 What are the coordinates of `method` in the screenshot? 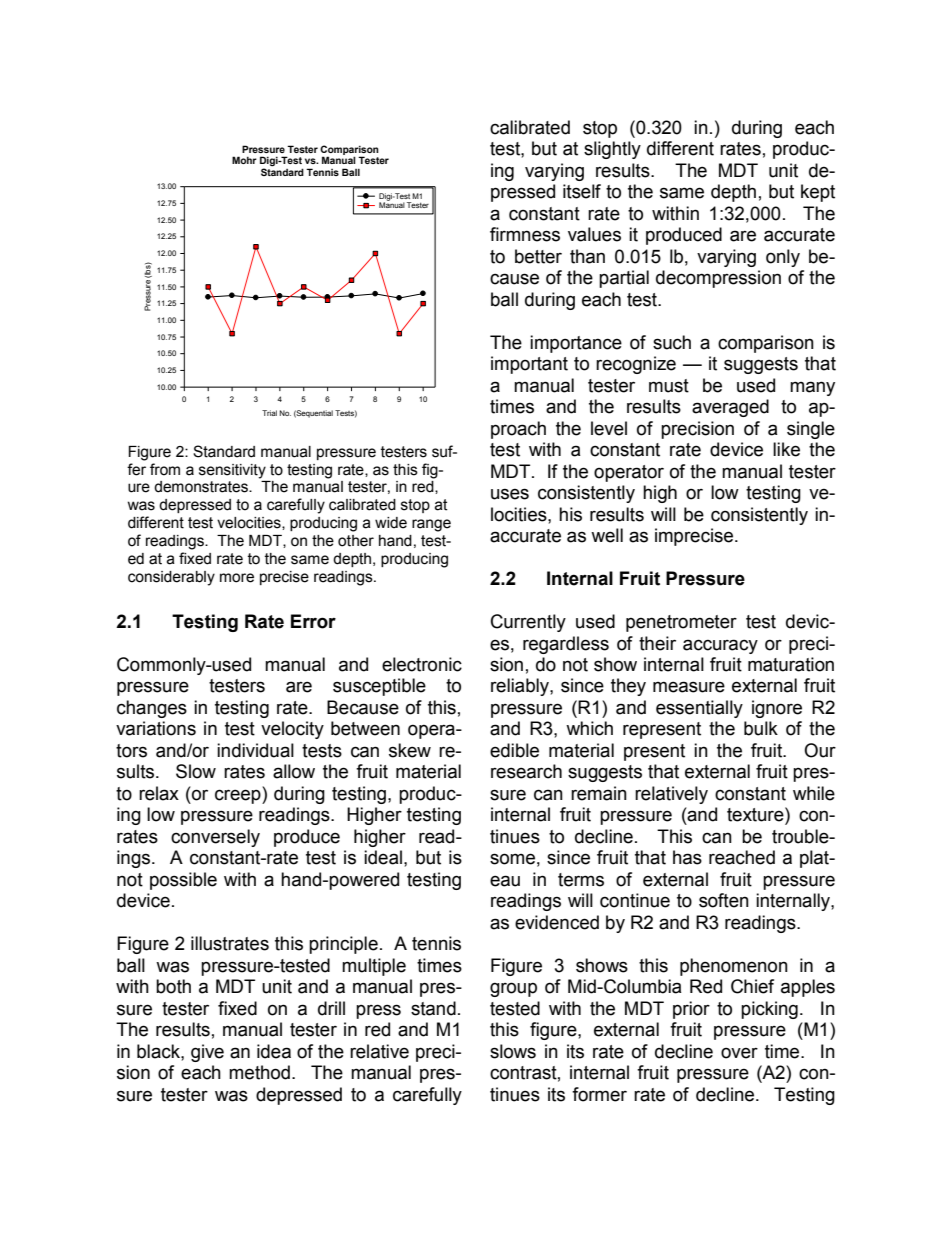 It's located at (259, 1072).
